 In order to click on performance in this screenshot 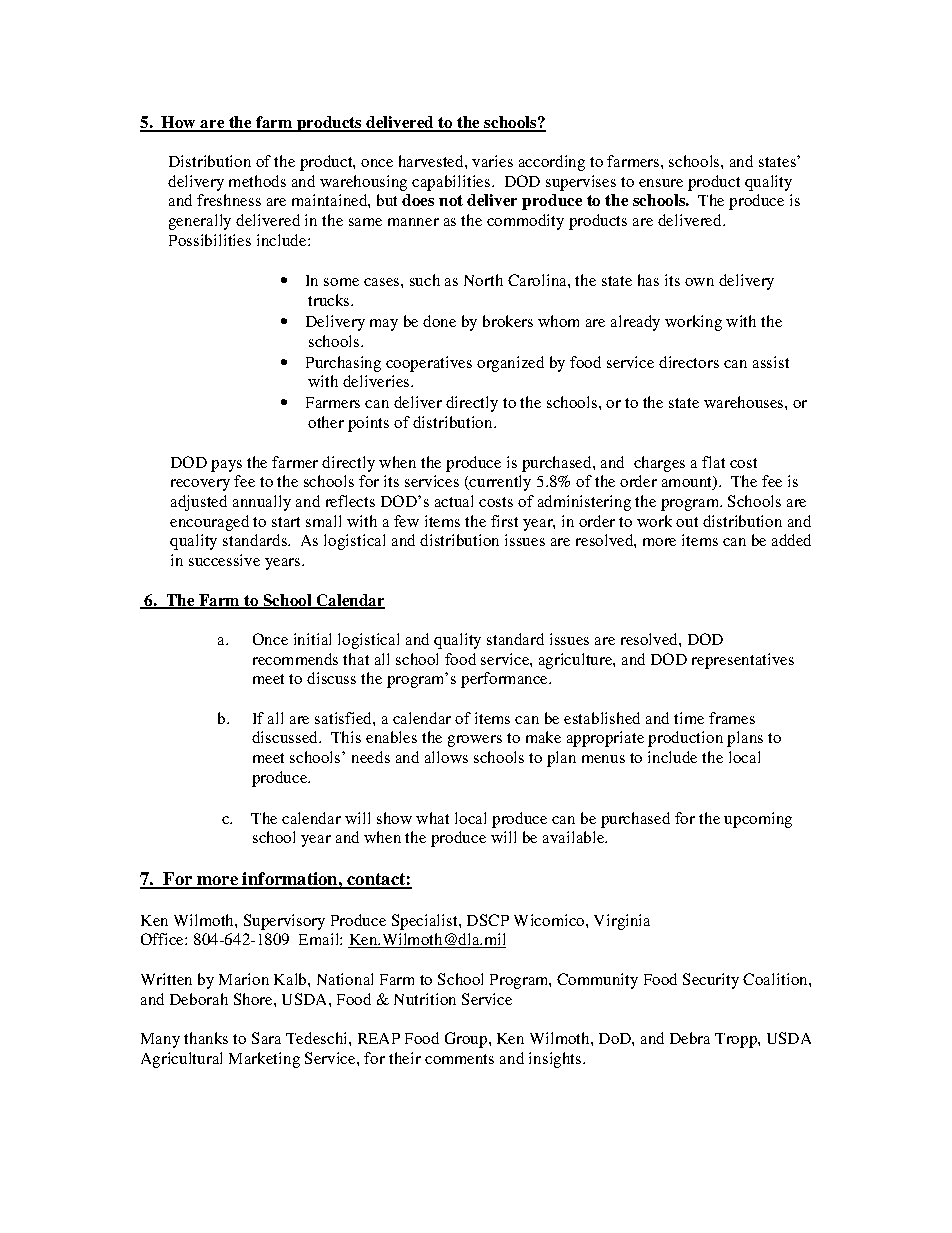, I will do `click(505, 680)`.
